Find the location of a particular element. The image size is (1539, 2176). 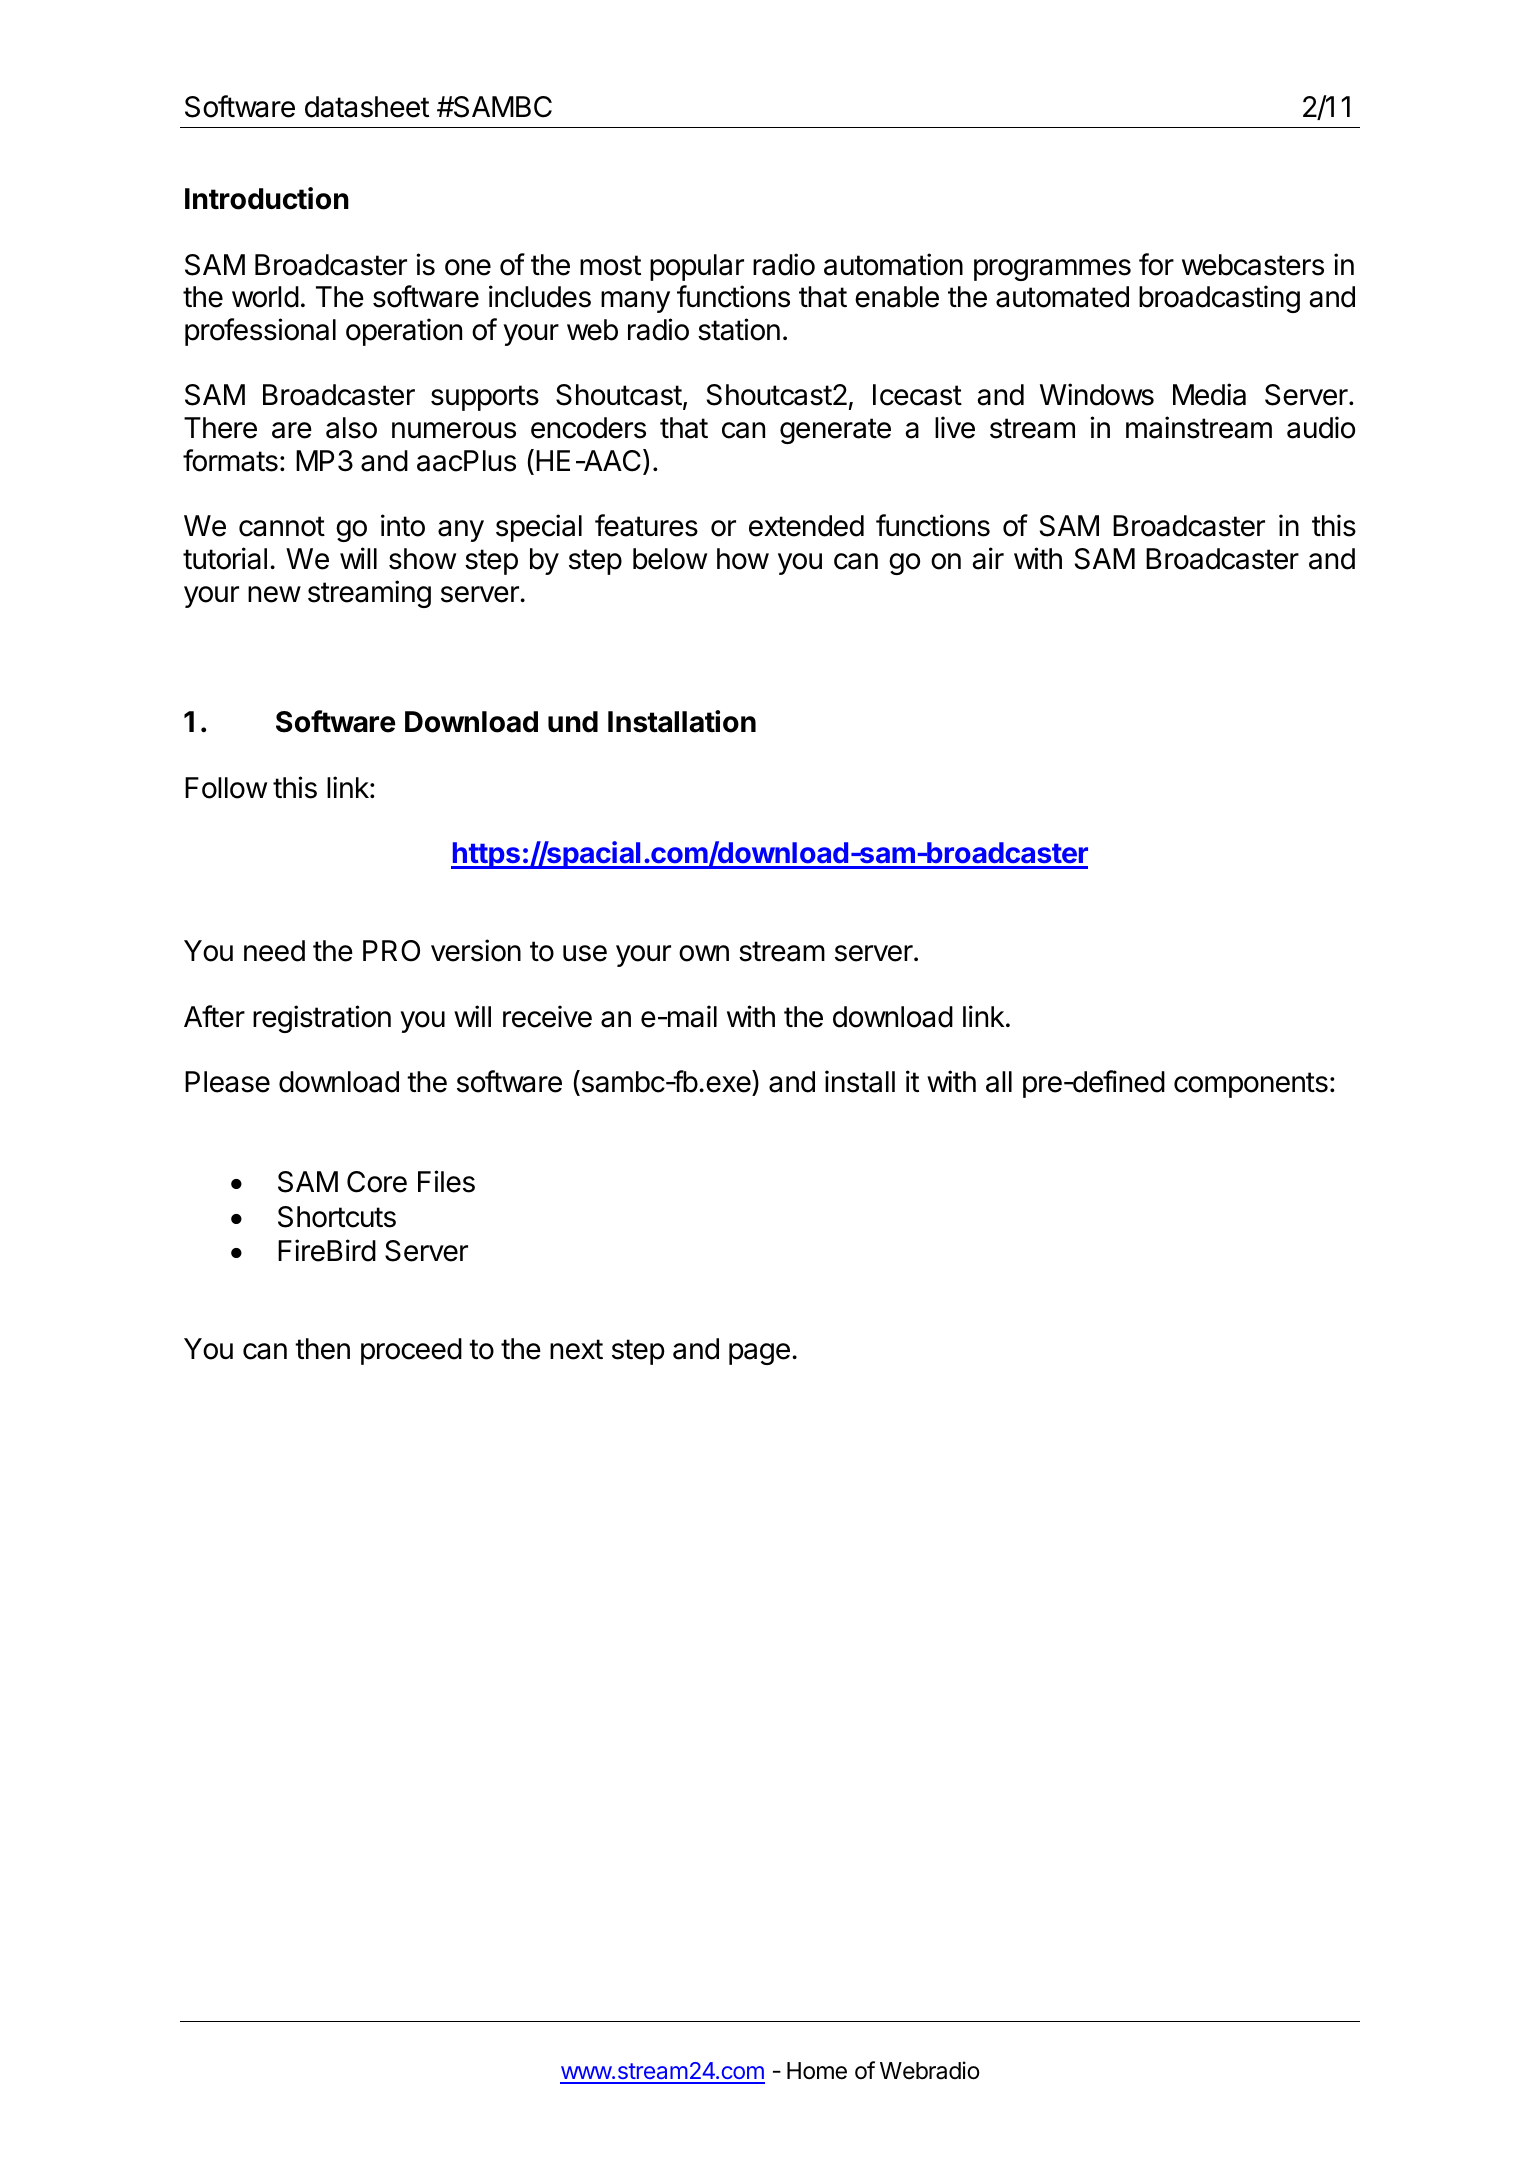

components is located at coordinates (1251, 1085).
